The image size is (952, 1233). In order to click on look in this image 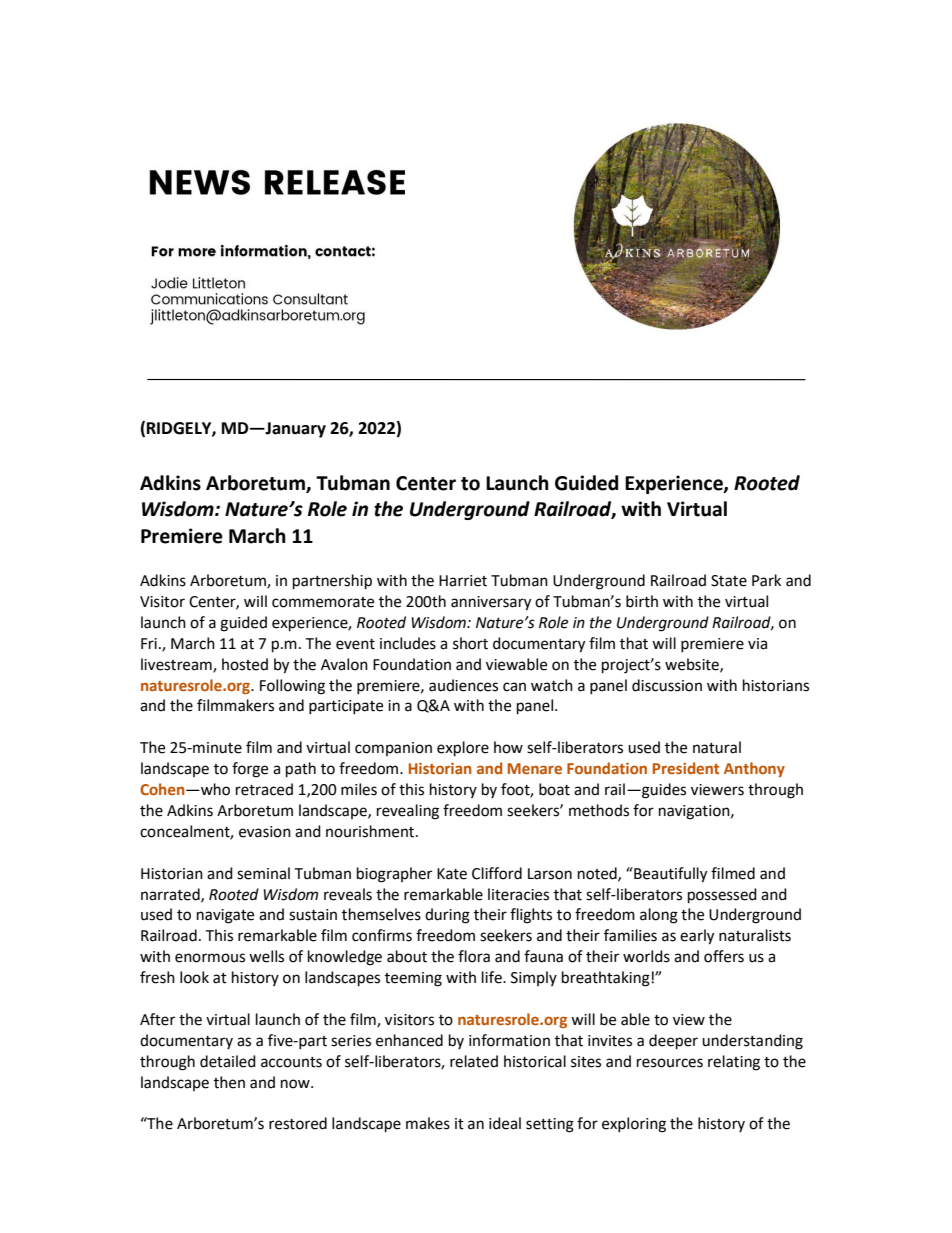, I will do `click(194, 977)`.
